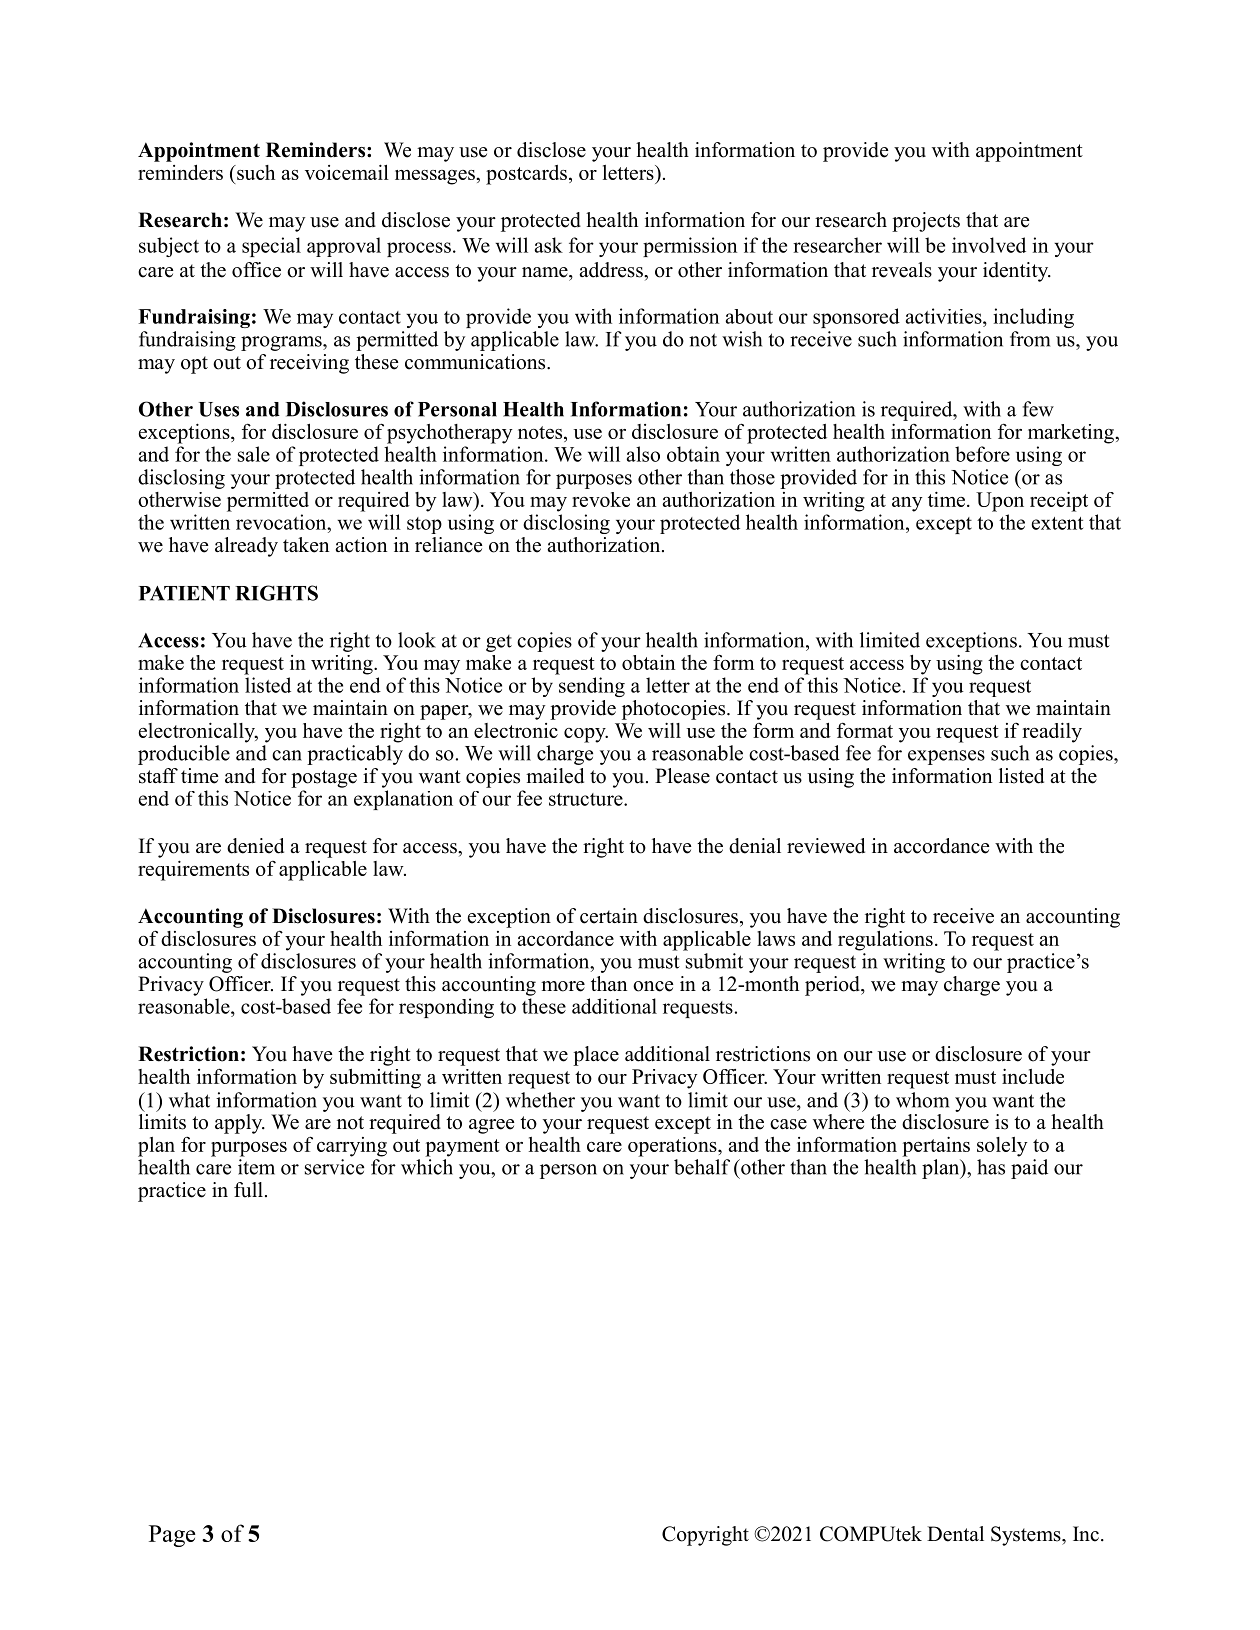  I want to click on Systems, so click(1027, 1536).
